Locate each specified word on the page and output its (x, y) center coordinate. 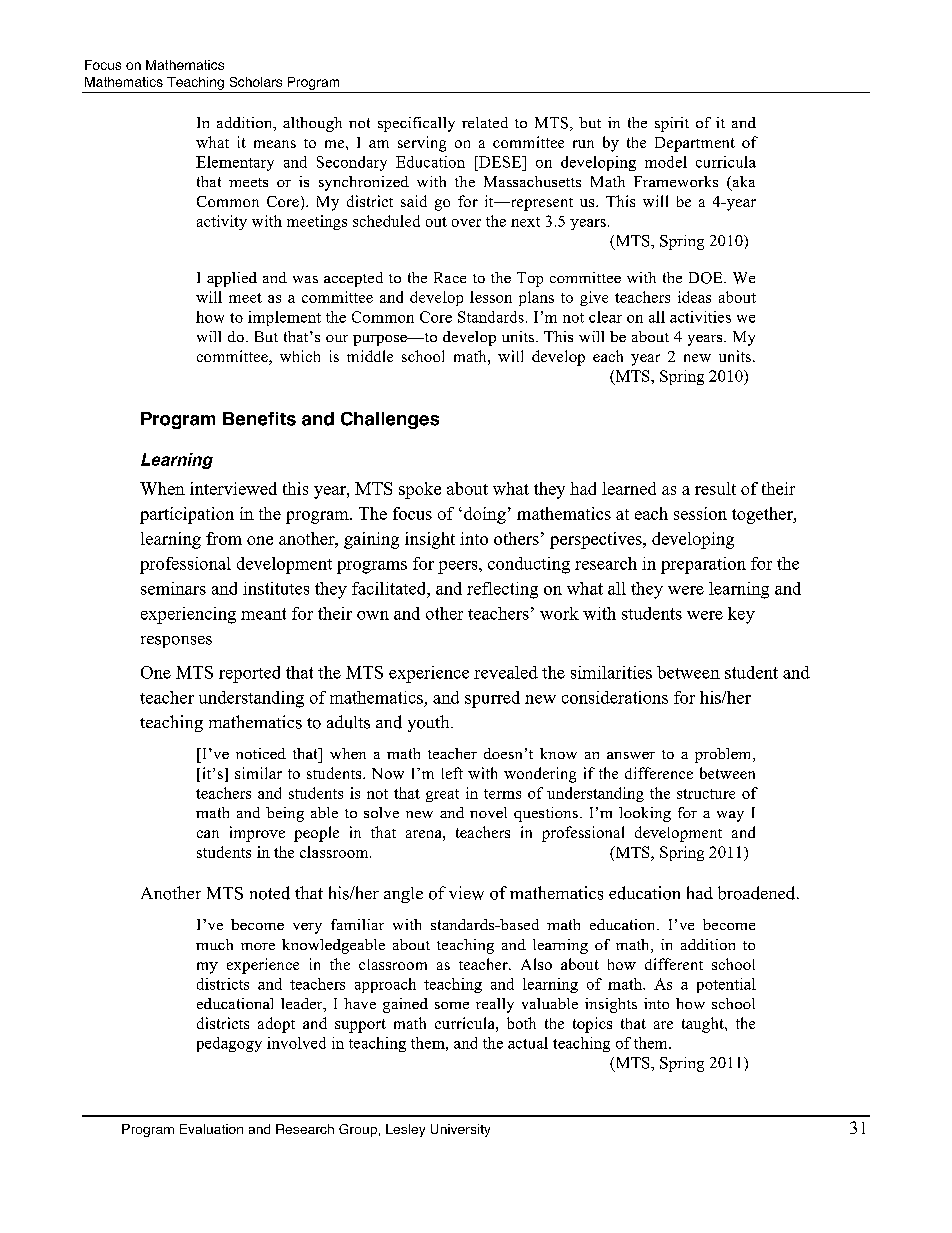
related (485, 122)
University (460, 1130)
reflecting (502, 590)
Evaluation (211, 1129)
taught (704, 1025)
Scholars (256, 82)
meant (263, 614)
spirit (672, 124)
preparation (703, 565)
